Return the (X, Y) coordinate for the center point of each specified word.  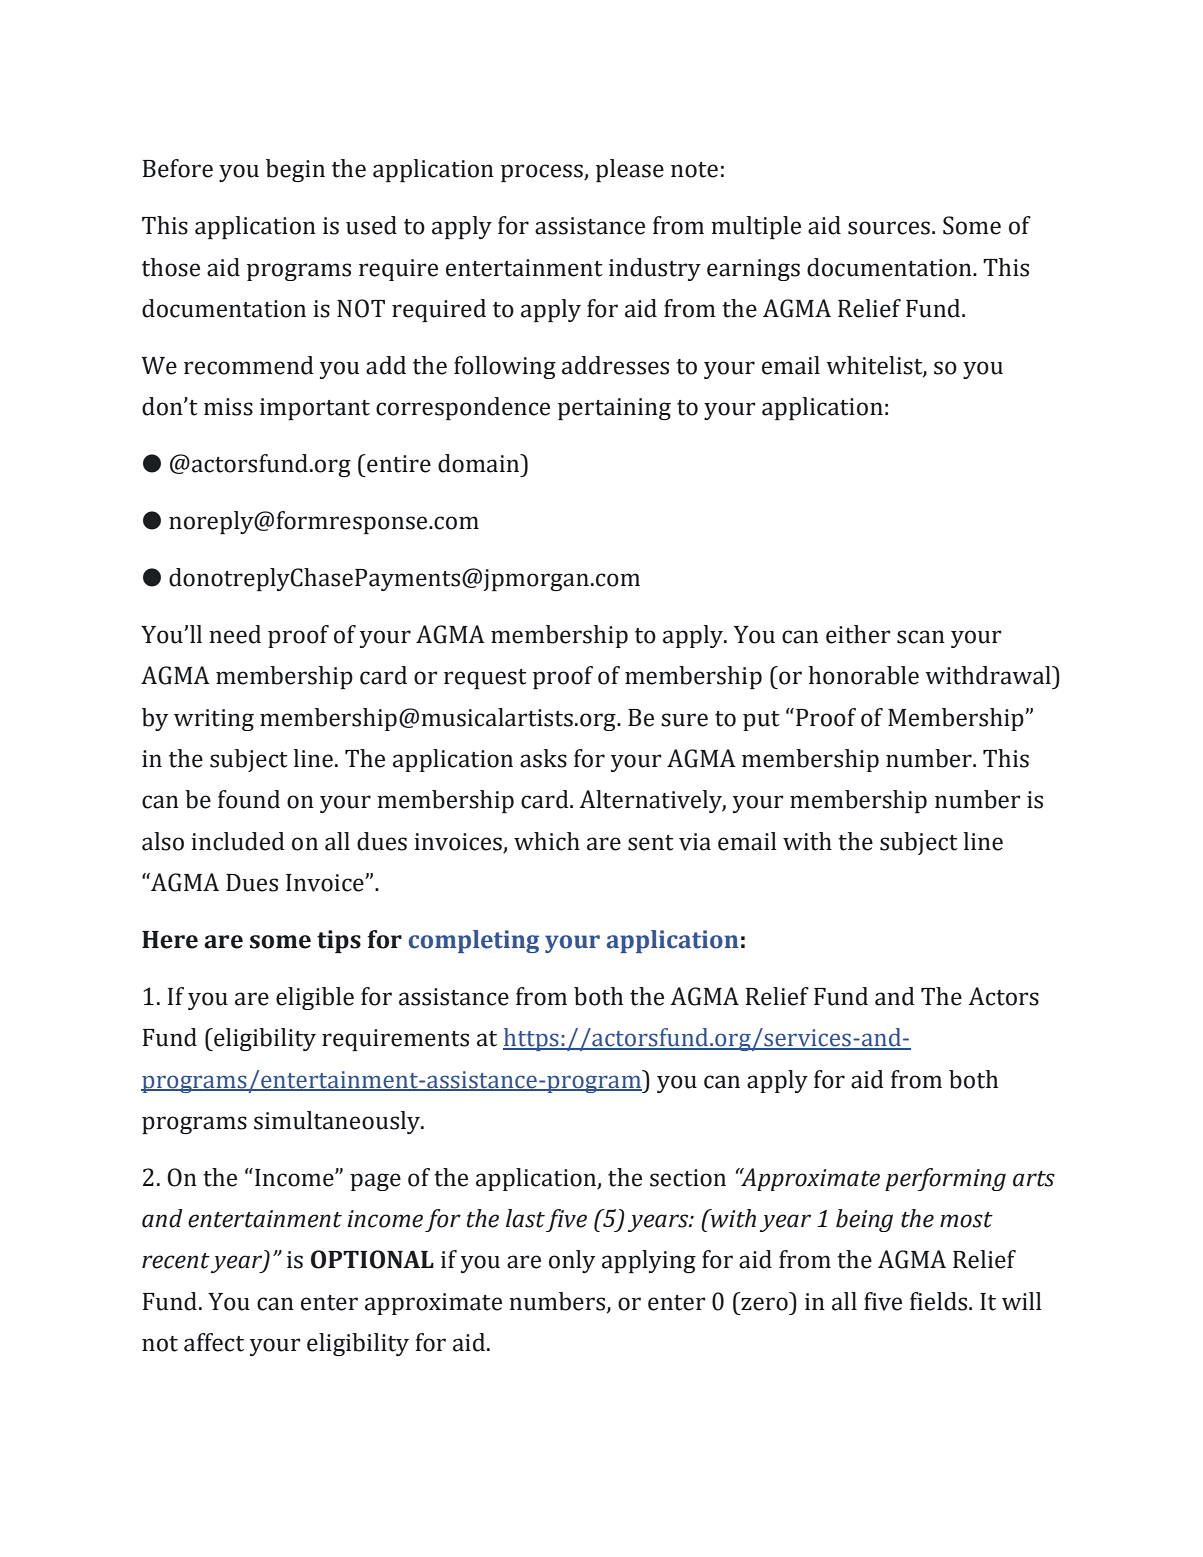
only (572, 1261)
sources (889, 228)
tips (339, 941)
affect (214, 1342)
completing (474, 941)
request (485, 679)
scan (921, 637)
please (630, 170)
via (695, 842)
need (235, 634)
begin (295, 170)
